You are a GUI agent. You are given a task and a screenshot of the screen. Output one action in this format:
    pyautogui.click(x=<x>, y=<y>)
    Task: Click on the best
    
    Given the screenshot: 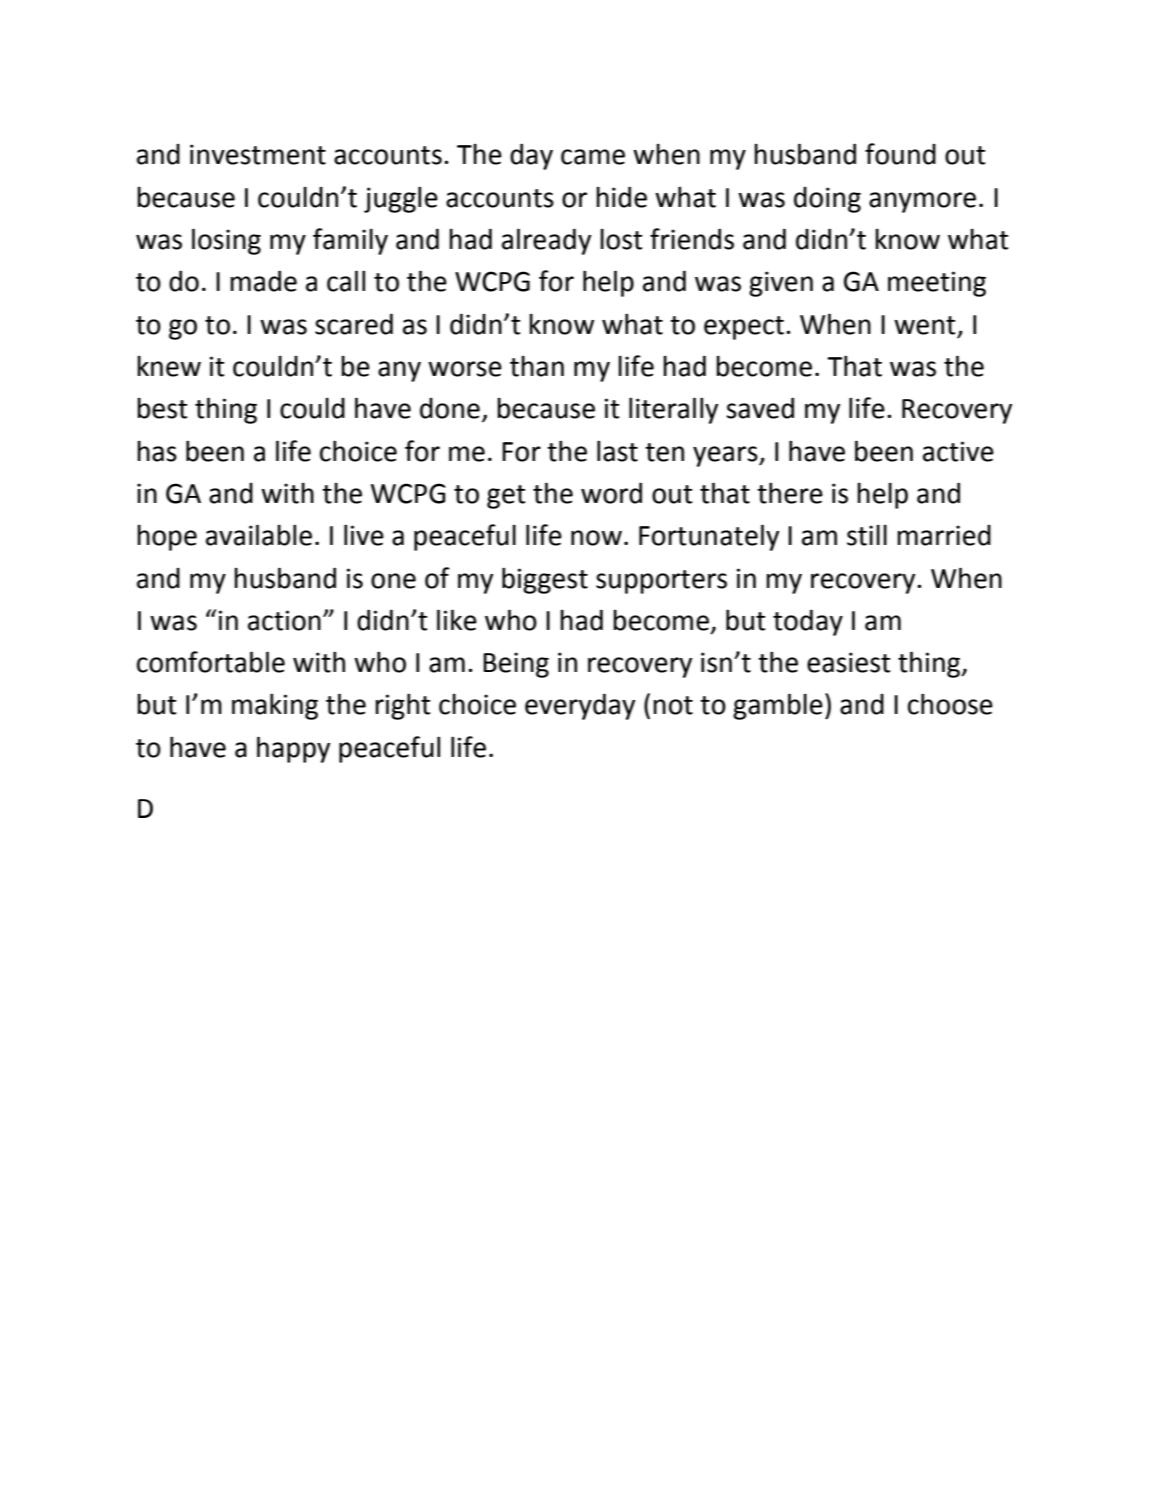 What is the action you would take?
    pyautogui.click(x=162, y=408)
